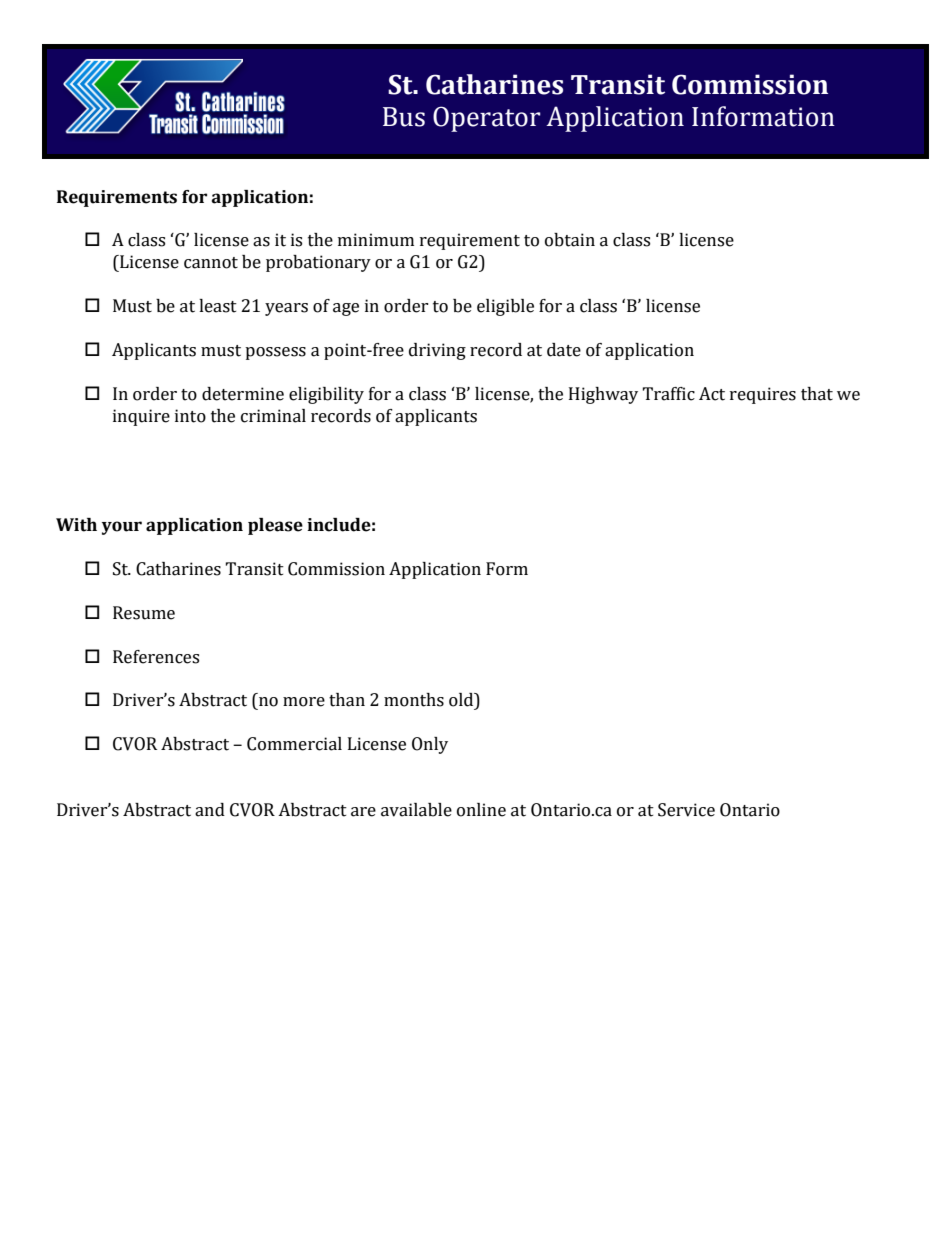 The height and width of the screenshot is (1233, 952). Describe the element at coordinates (416, 810) in the screenshot. I see `available` at that location.
